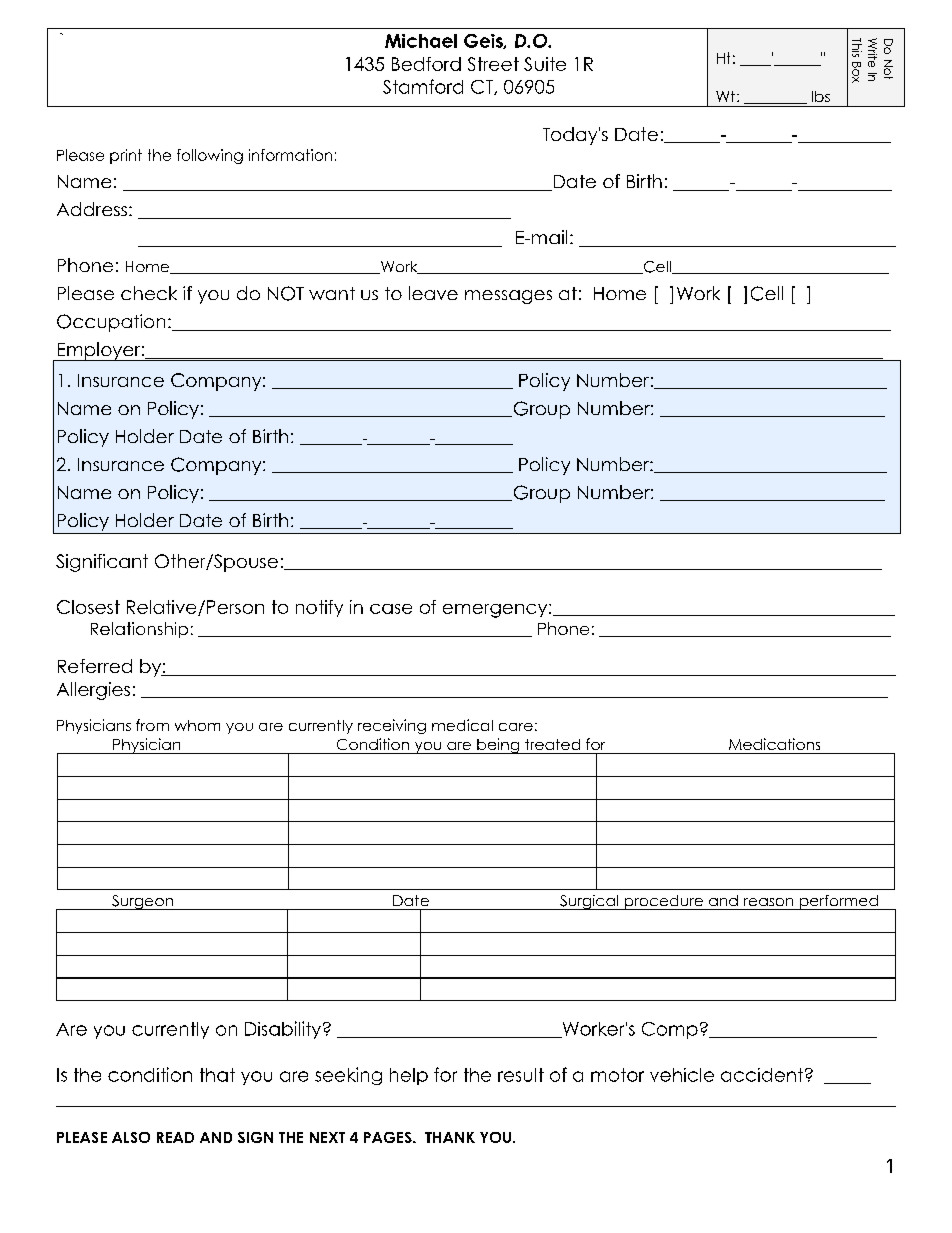 This document has height=1233, width=952. What do you see at coordinates (149, 293) in the document?
I see `check` at bounding box center [149, 293].
